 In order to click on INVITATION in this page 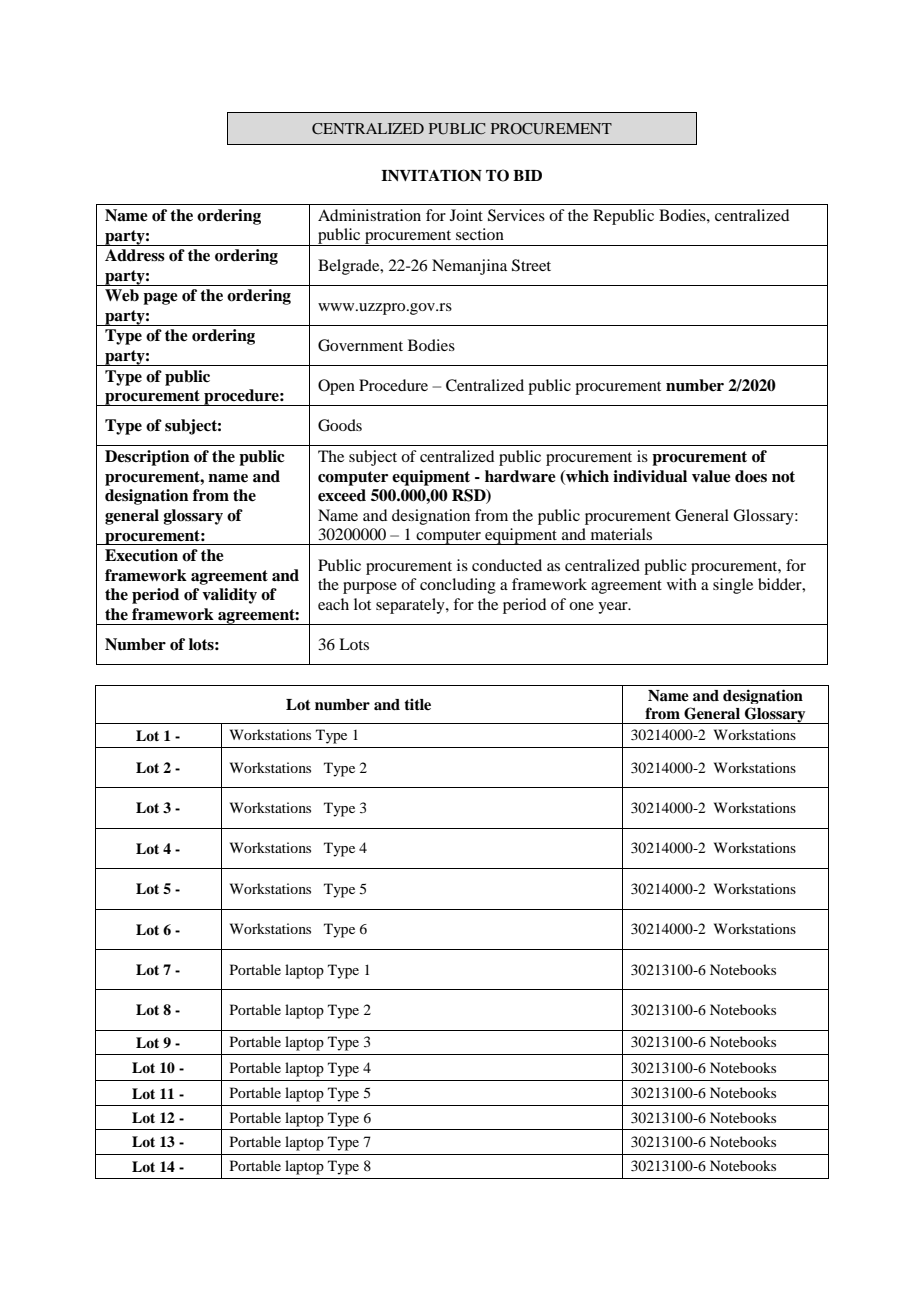, I will do `click(431, 175)`.
